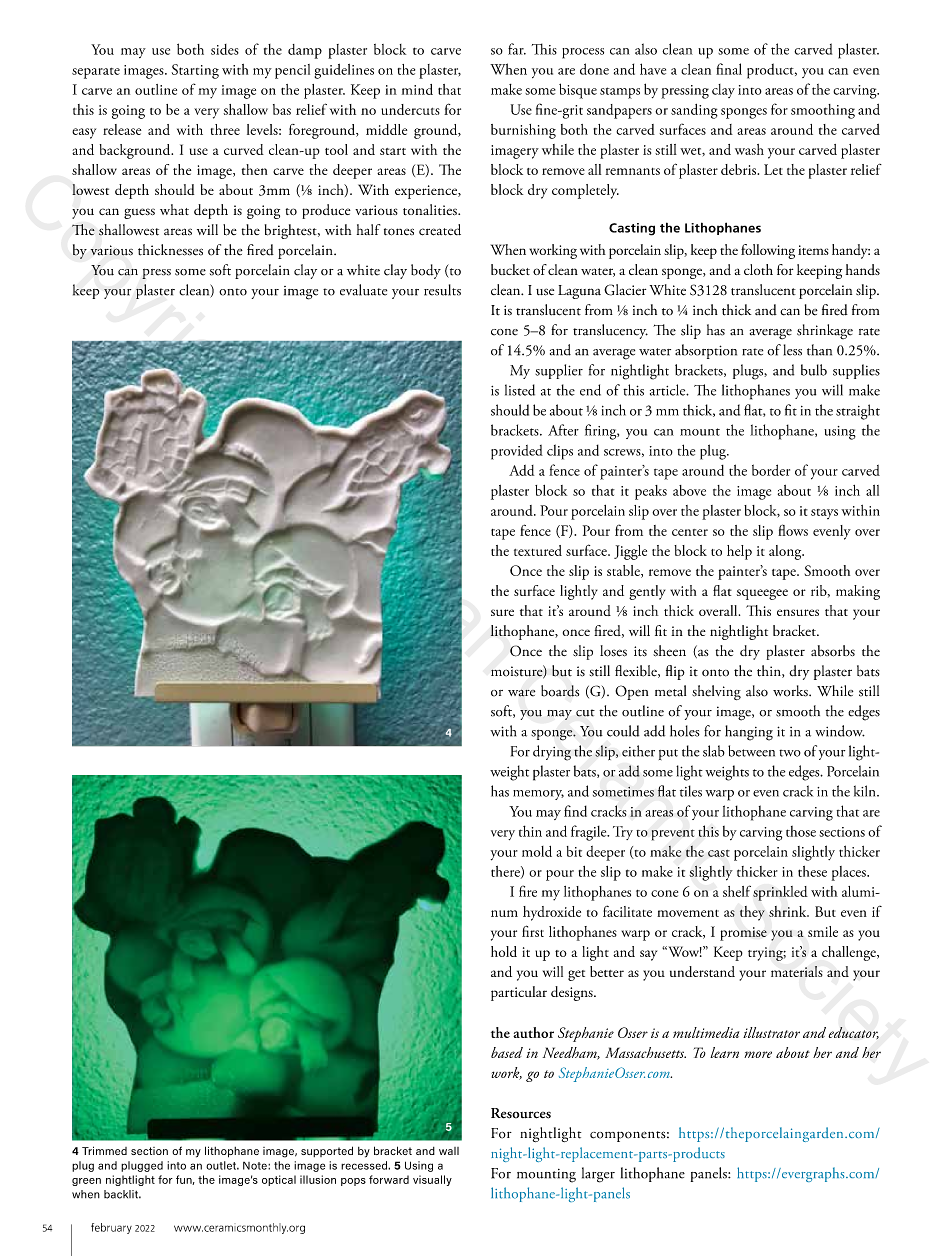 The width and height of the image is (952, 1256). I want to click on visually, so click(432, 1180).
